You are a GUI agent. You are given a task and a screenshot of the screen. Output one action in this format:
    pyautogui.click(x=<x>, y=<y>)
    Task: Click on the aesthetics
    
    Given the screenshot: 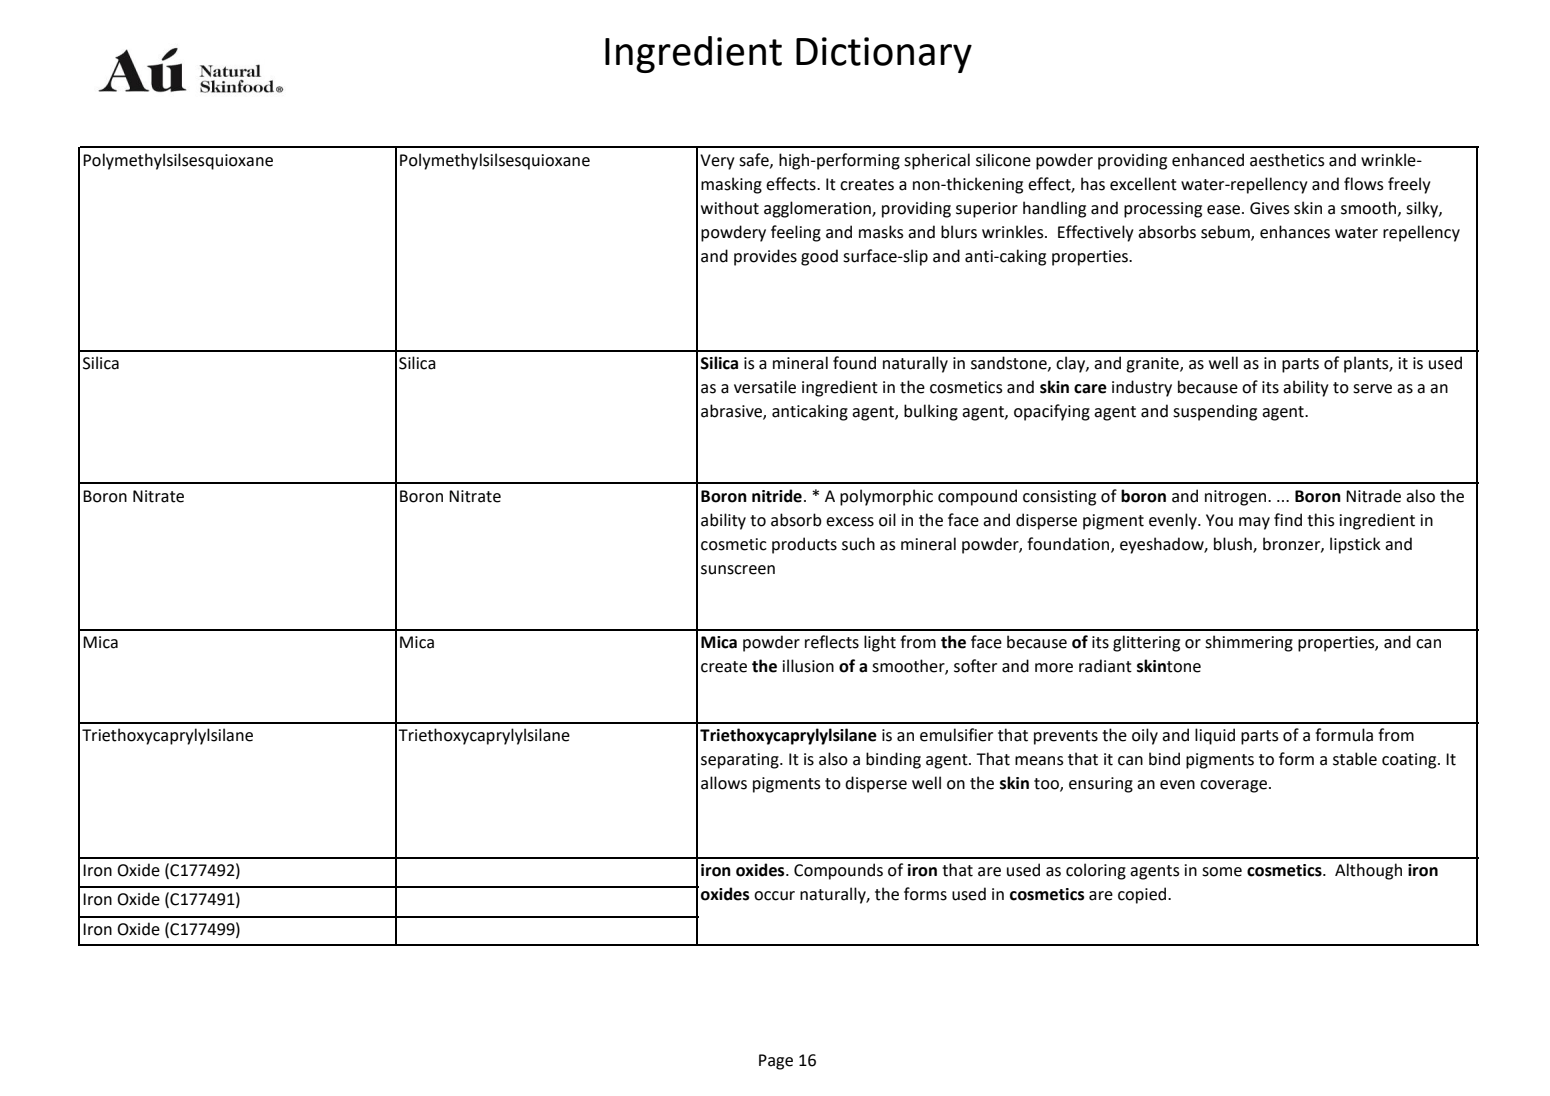 What is the action you would take?
    pyautogui.click(x=1287, y=160)
